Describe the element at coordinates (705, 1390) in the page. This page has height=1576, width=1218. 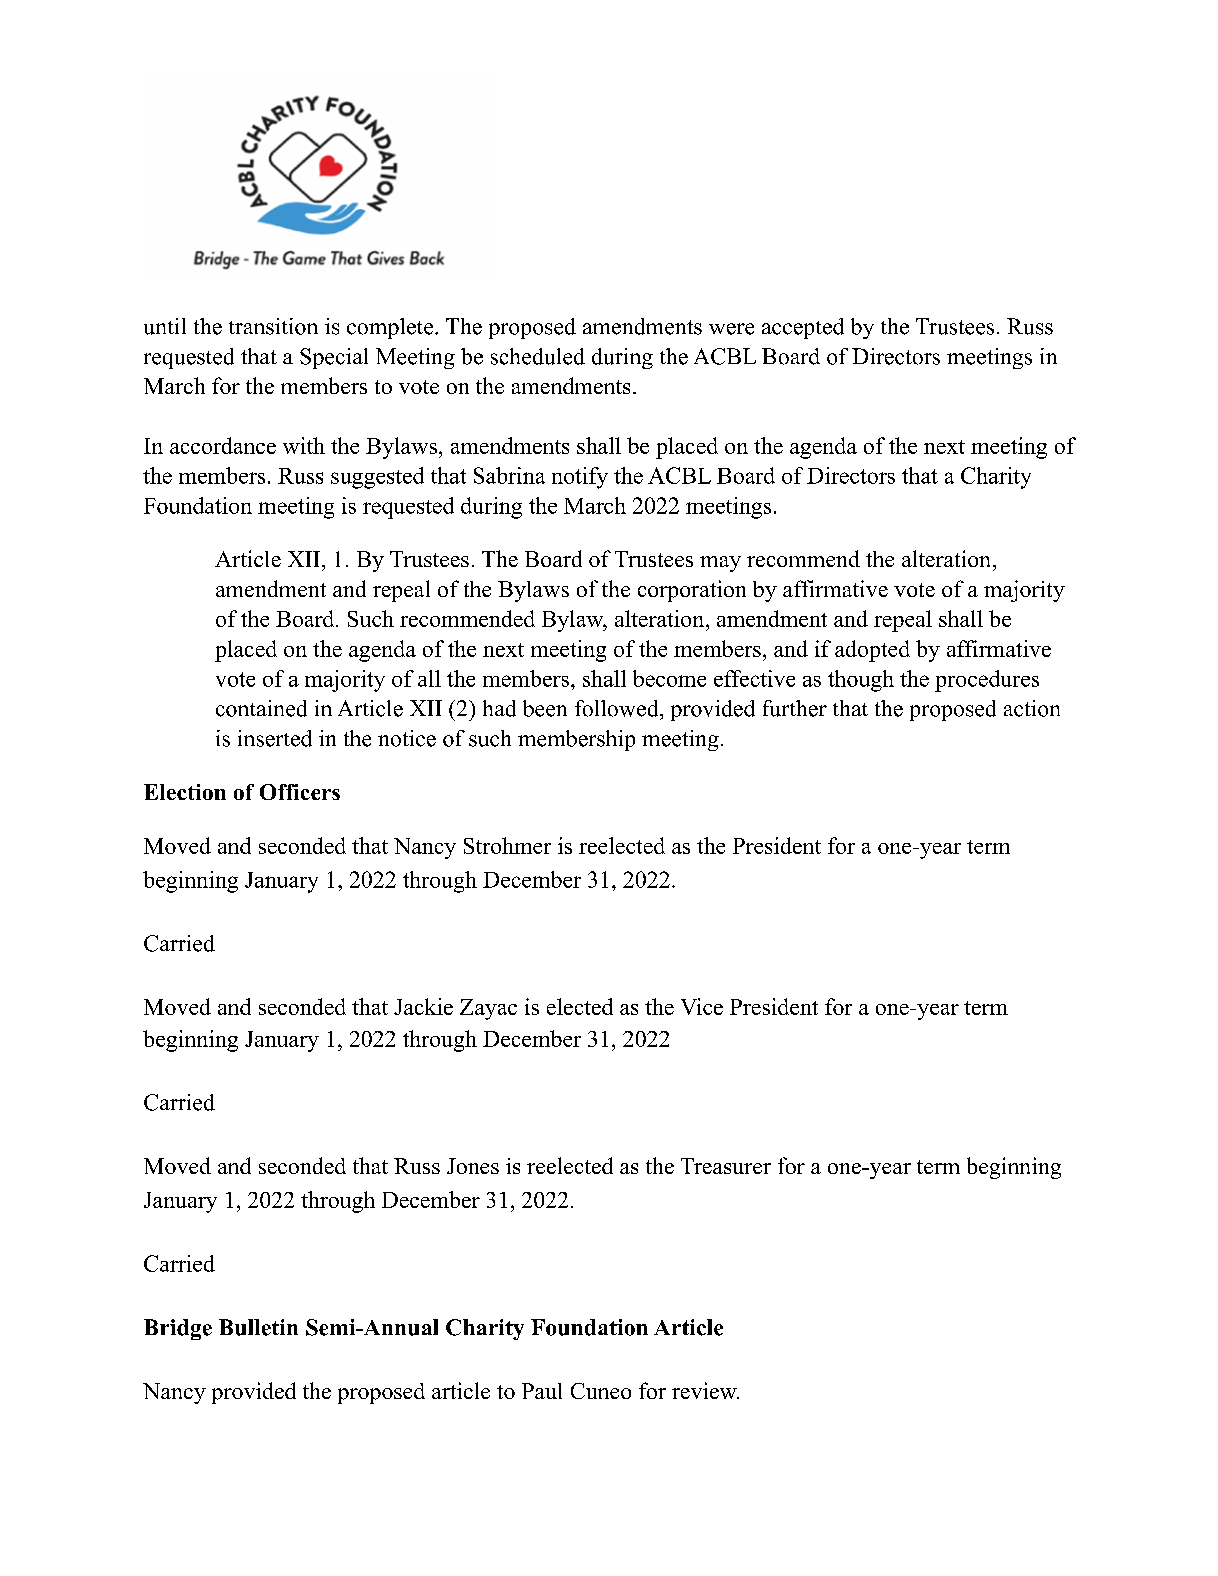
I see `review` at that location.
